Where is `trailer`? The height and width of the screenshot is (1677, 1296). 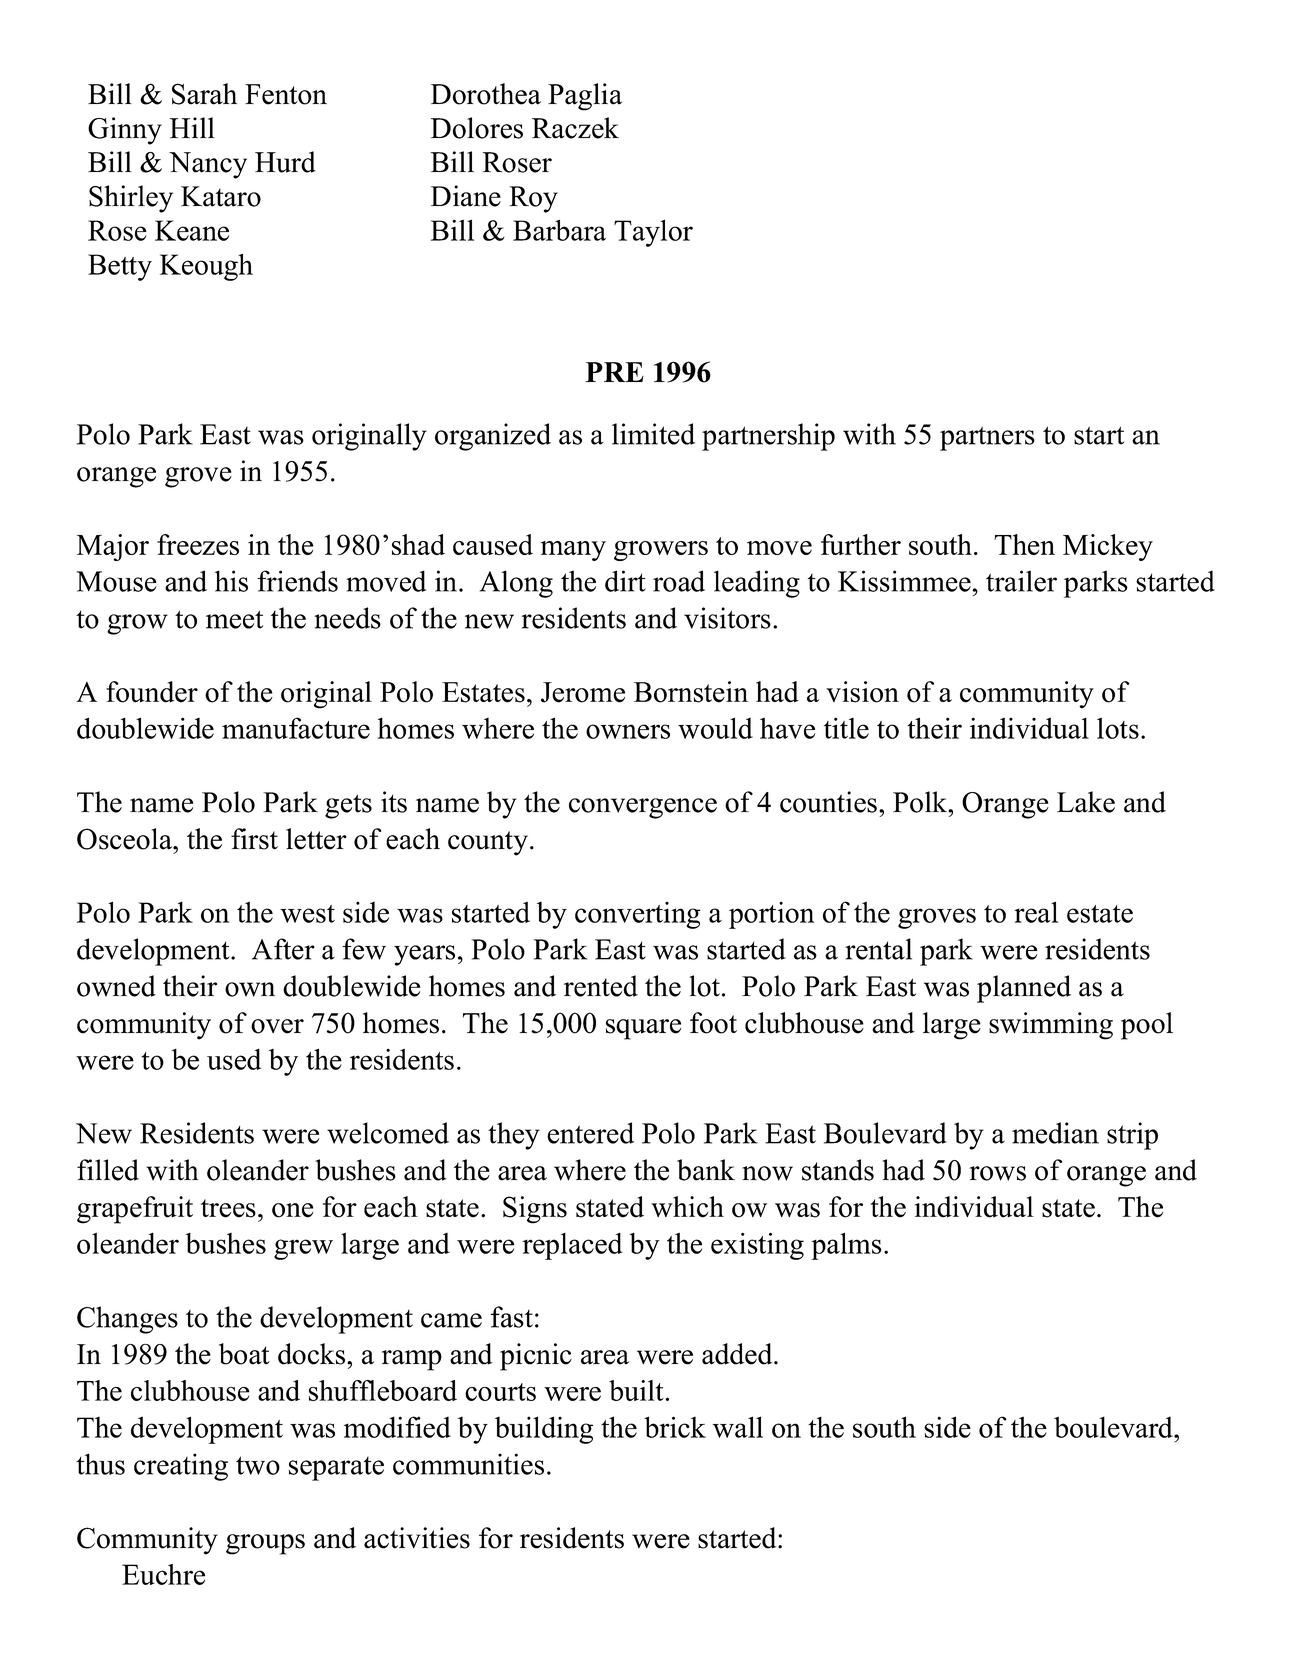
trailer is located at coordinates (1021, 581).
